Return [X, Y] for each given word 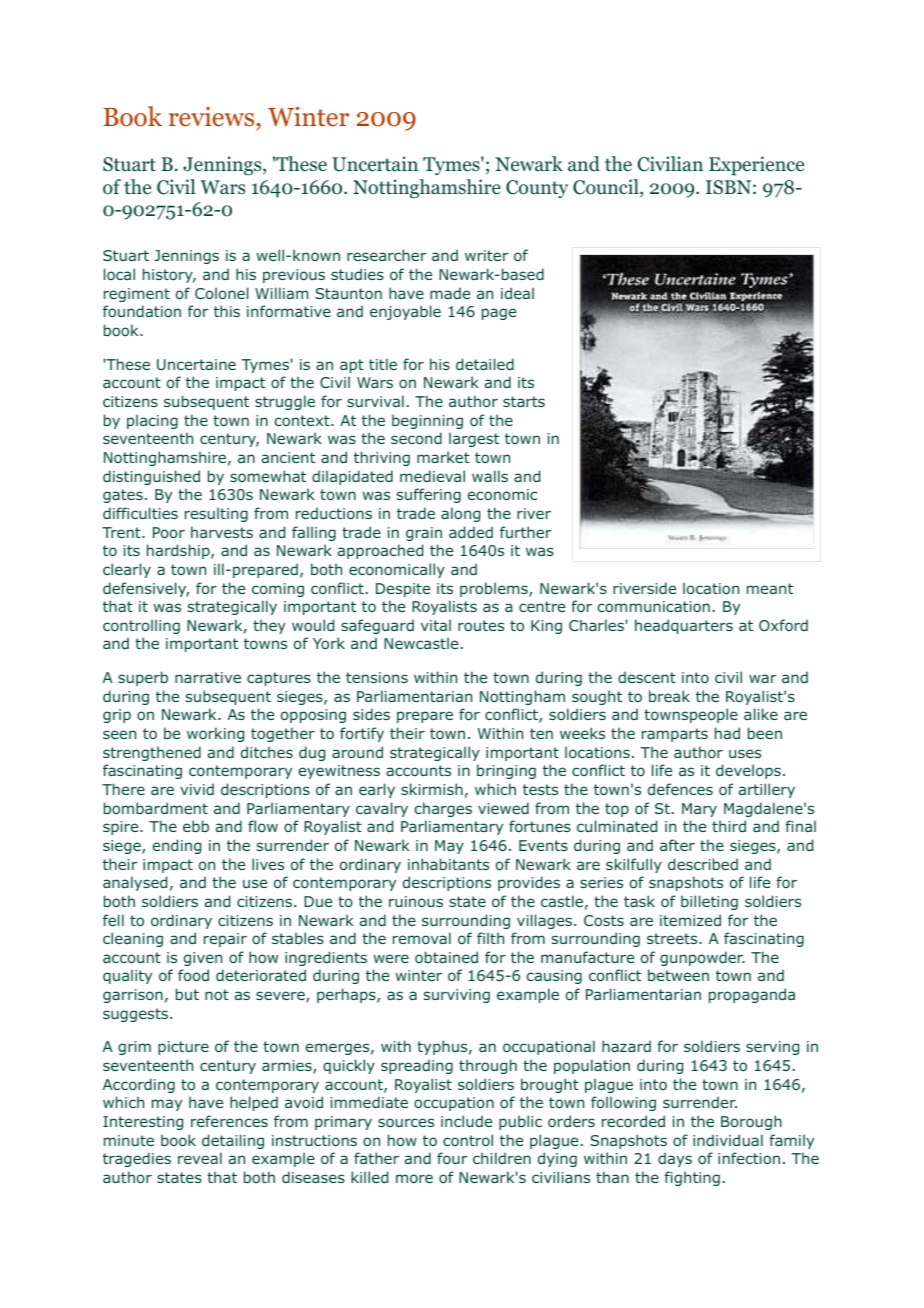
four [452, 1158]
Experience [756, 166]
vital [436, 625]
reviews [213, 117]
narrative [208, 677]
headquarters [684, 626]
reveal [200, 1158]
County [537, 189]
